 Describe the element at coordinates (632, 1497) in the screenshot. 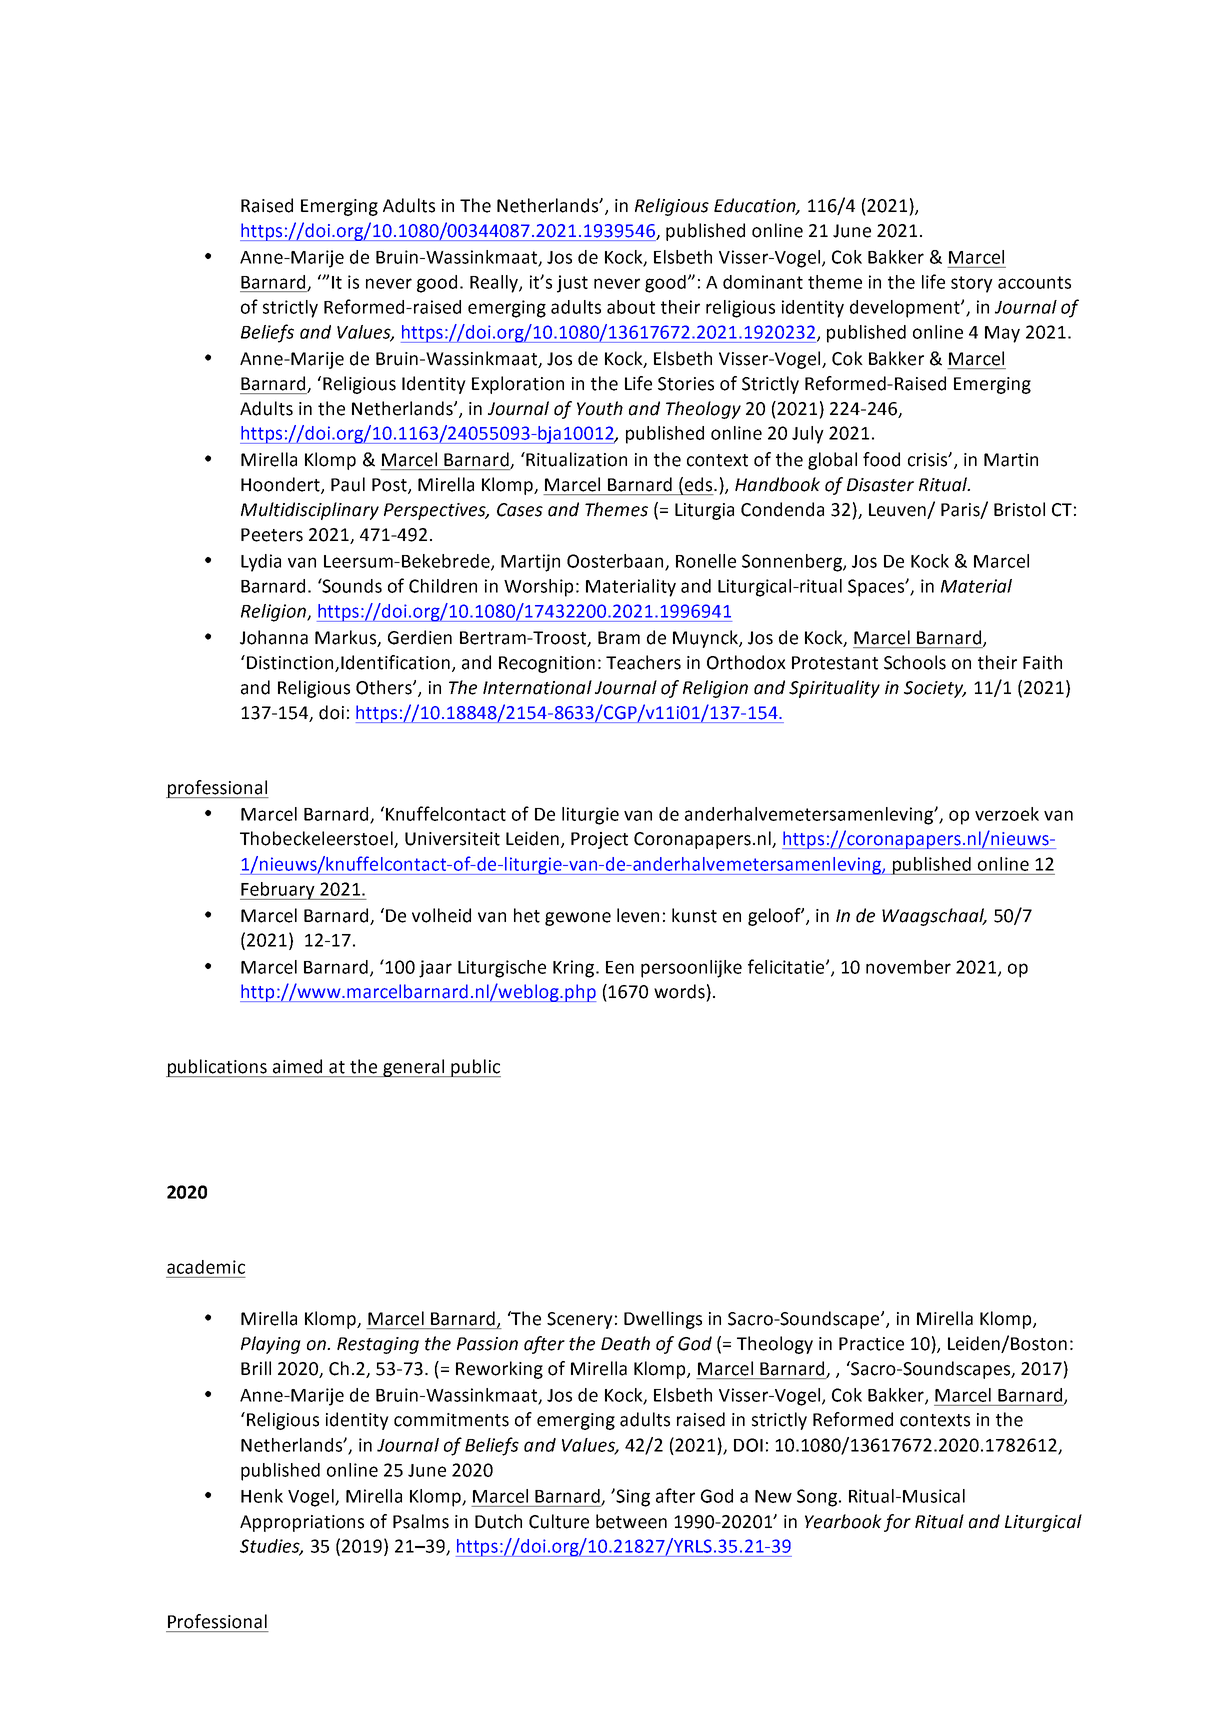

I see `Sing` at that location.
